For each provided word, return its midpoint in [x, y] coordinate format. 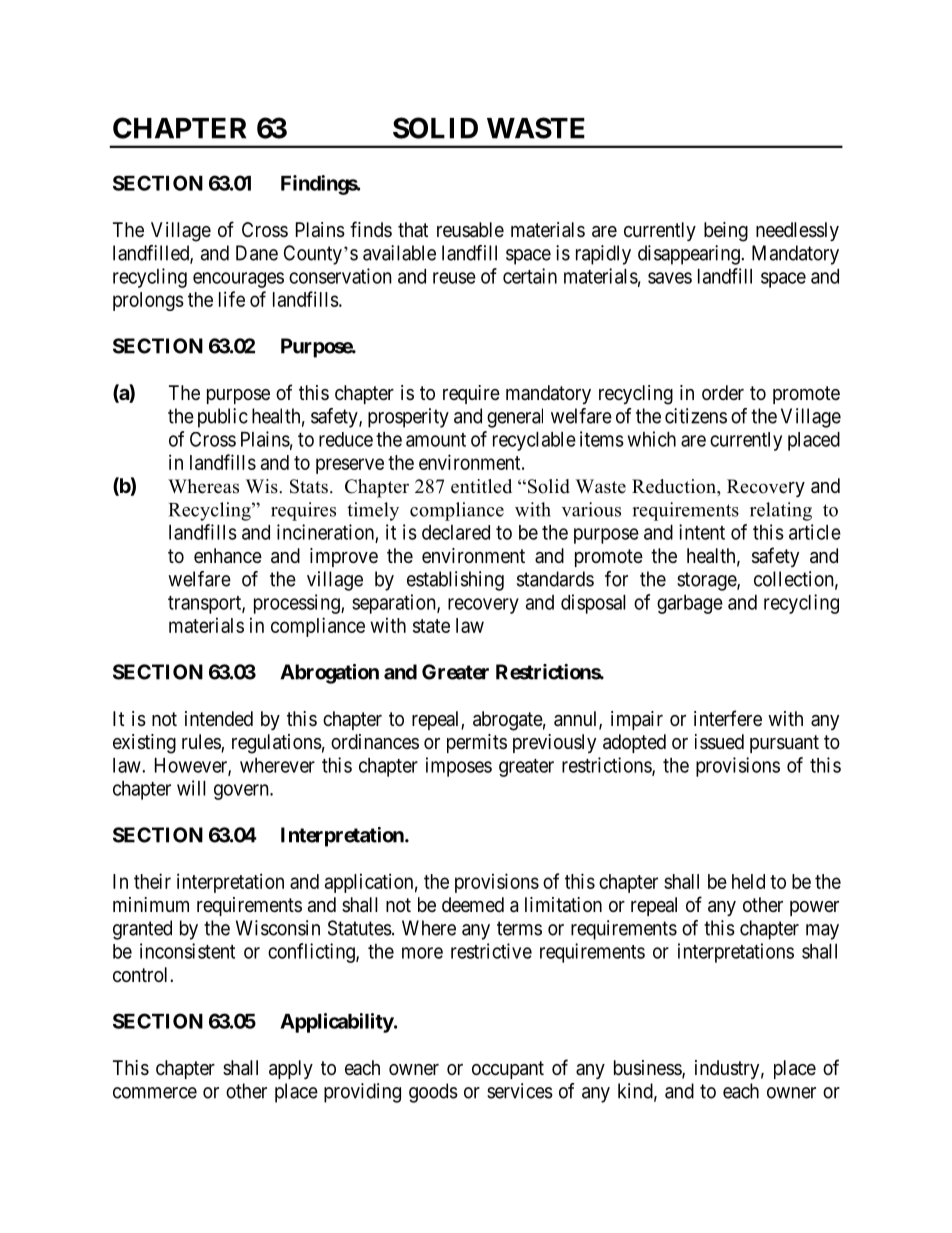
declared [456, 532]
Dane [257, 253]
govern [242, 792]
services [520, 1091]
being [726, 232]
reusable [470, 230]
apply [291, 1069]
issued [719, 742]
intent [702, 532]
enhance [228, 556]
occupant [508, 1070]
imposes [459, 767]
